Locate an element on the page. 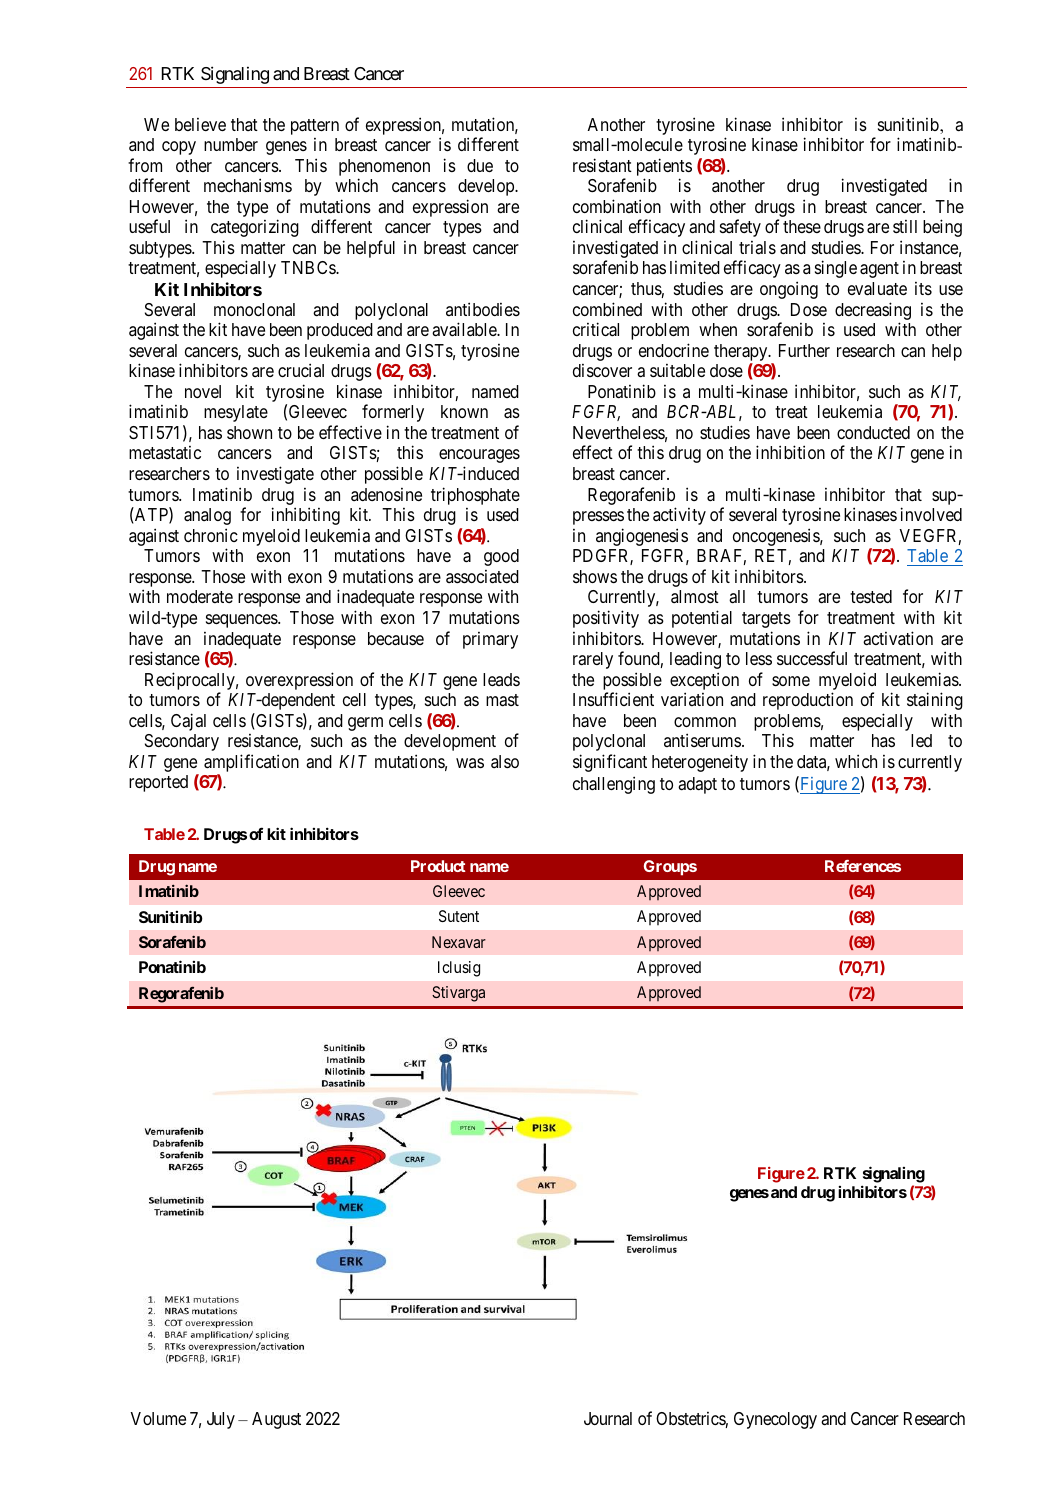  these is located at coordinates (802, 226).
